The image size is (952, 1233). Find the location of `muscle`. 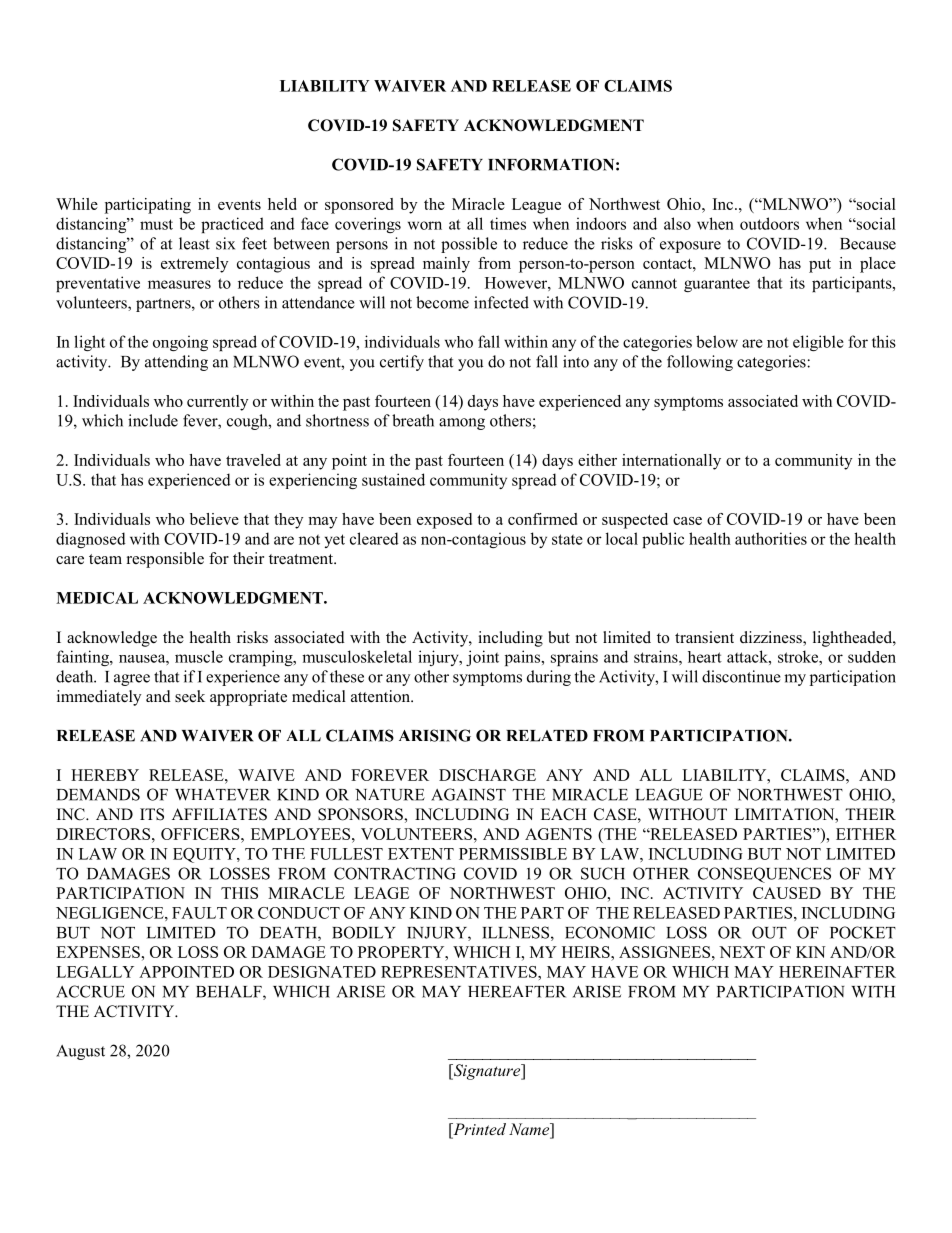

muscle is located at coordinates (199, 656).
